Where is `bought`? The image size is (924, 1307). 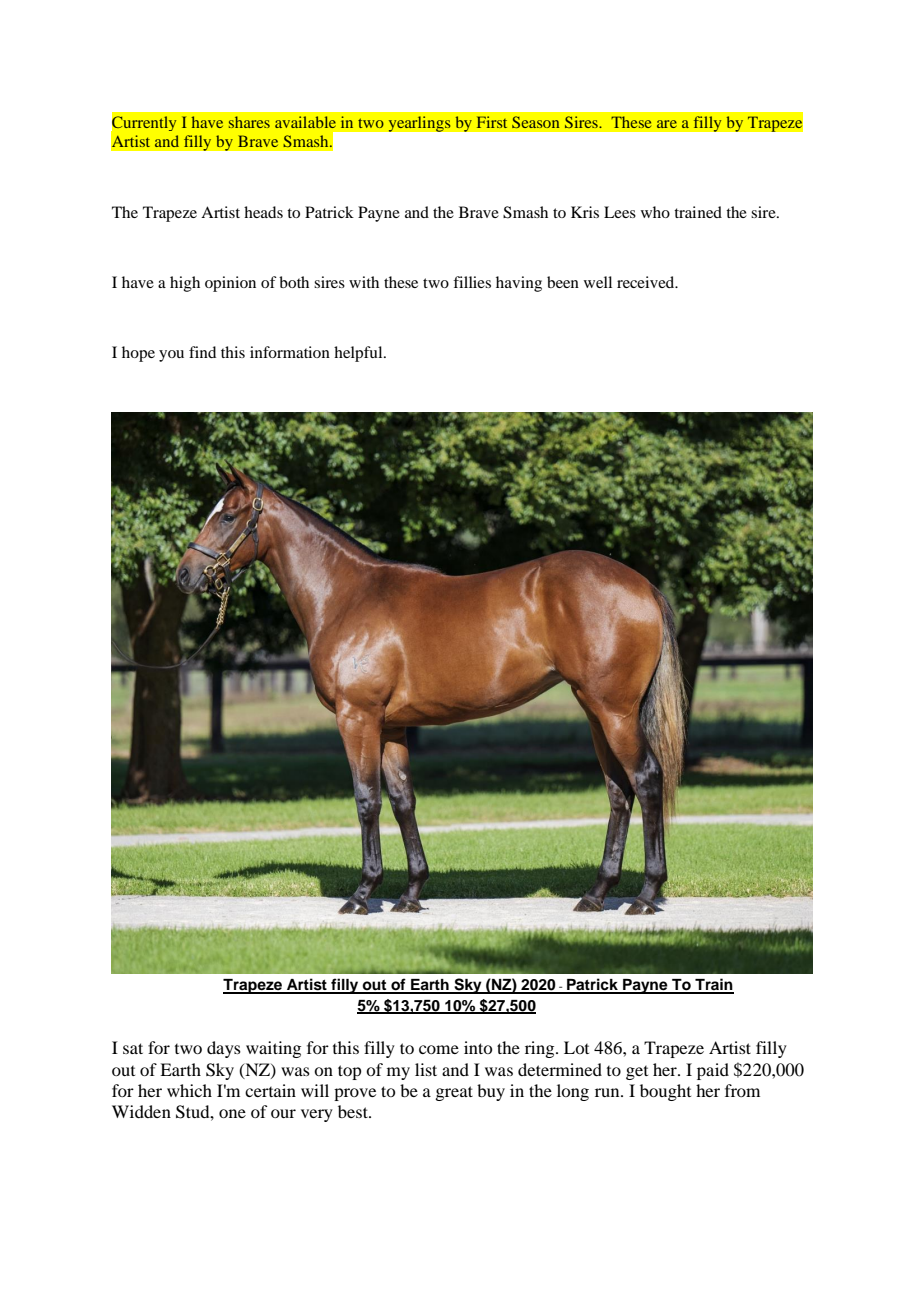
bought is located at coordinates (665, 1092).
